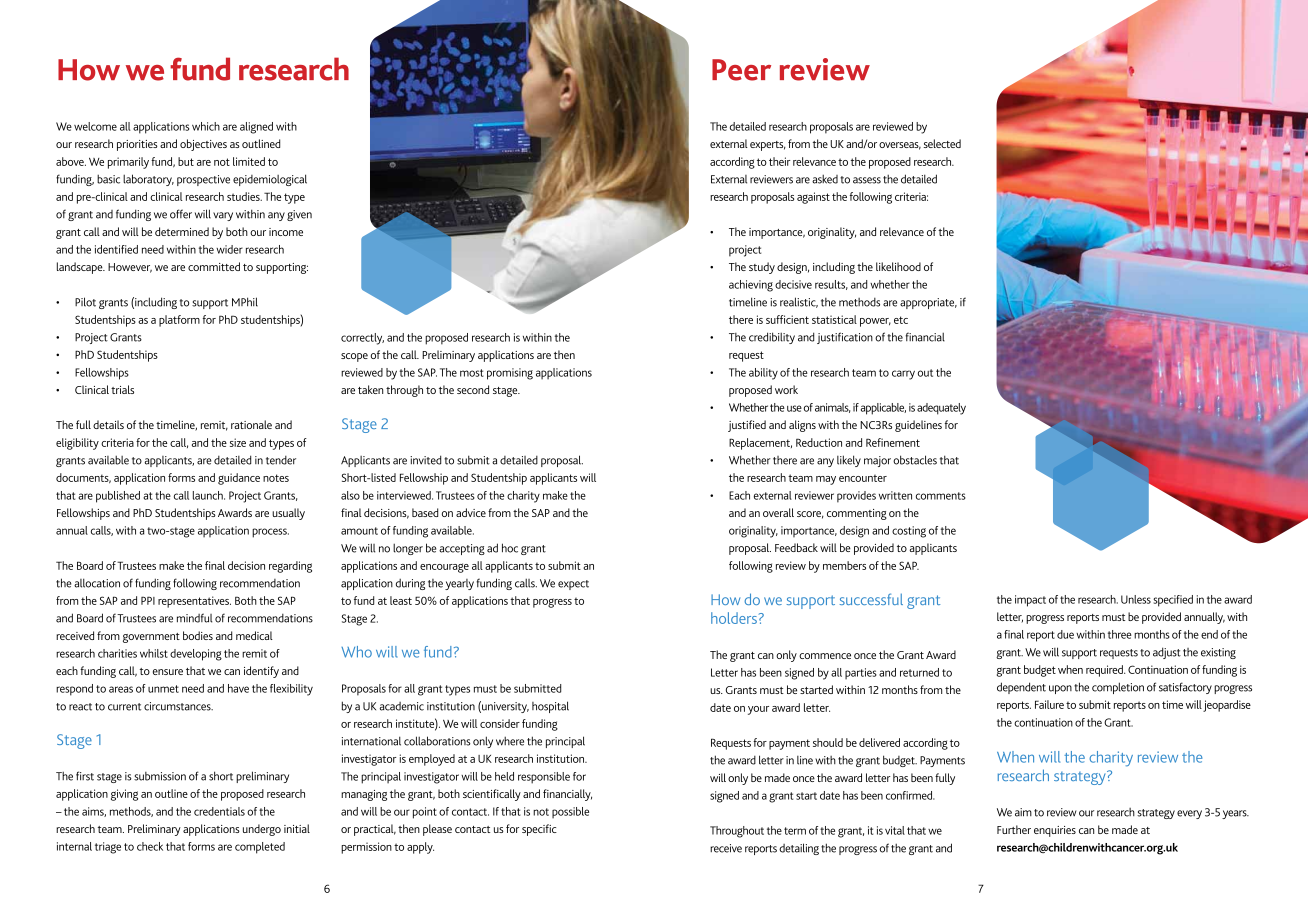 The width and height of the page is (1308, 924). I want to click on Unless, so click(1136, 599).
